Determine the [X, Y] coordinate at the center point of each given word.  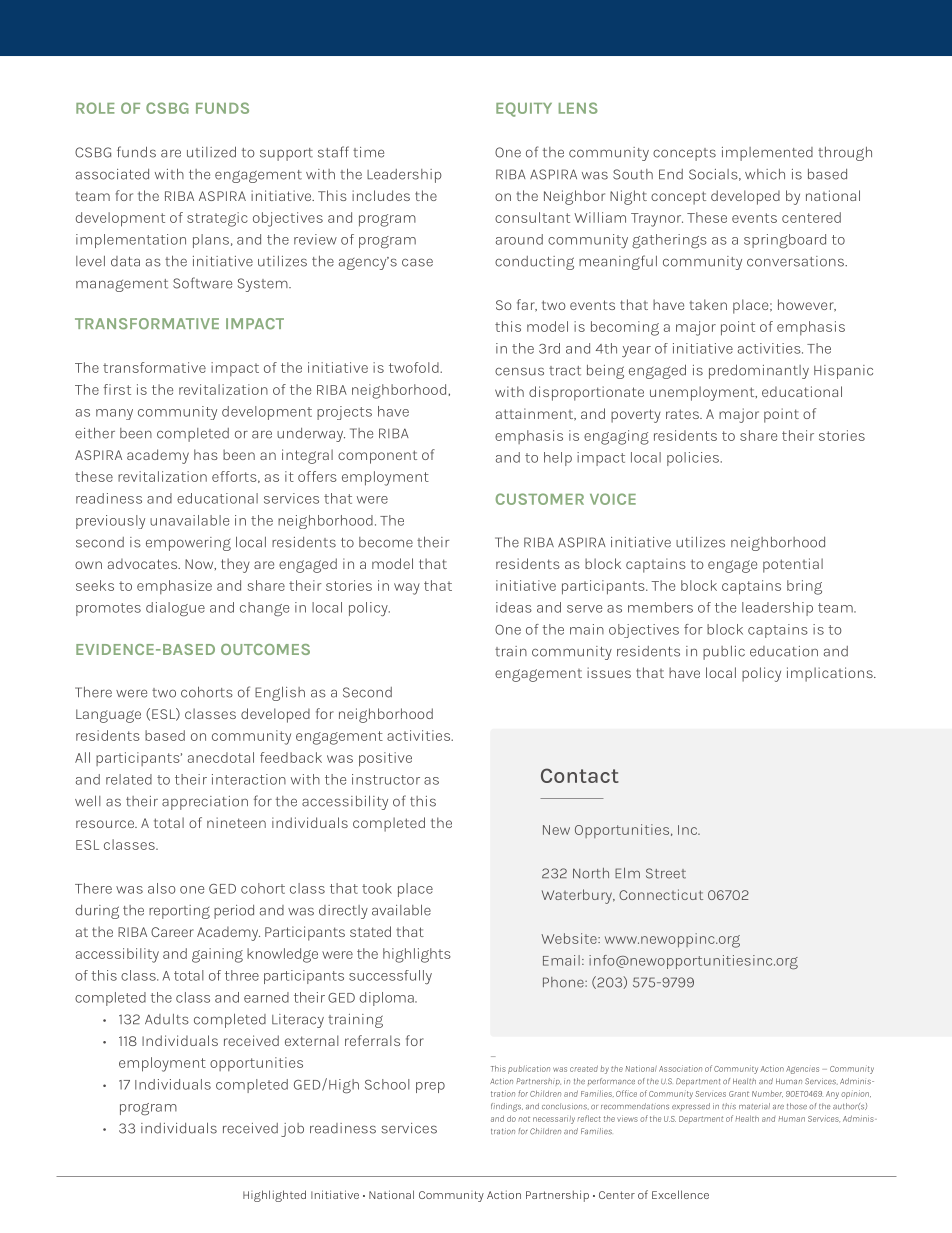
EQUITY [524, 109]
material [754, 1106]
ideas [514, 607]
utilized [211, 152]
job [292, 1130]
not [524, 1119]
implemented [767, 154]
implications [831, 674]
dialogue [175, 609]
